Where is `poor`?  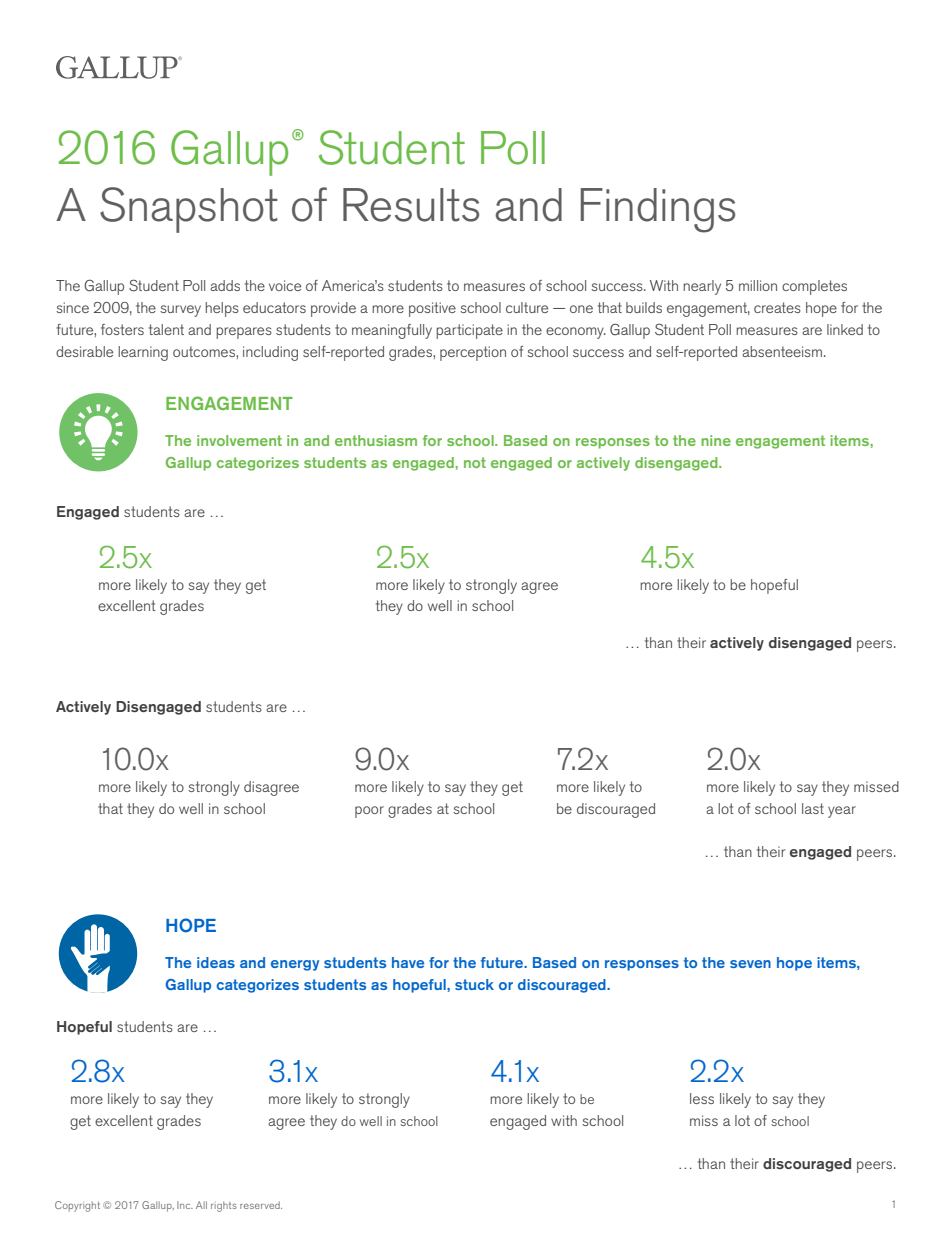 poor is located at coordinates (369, 812).
